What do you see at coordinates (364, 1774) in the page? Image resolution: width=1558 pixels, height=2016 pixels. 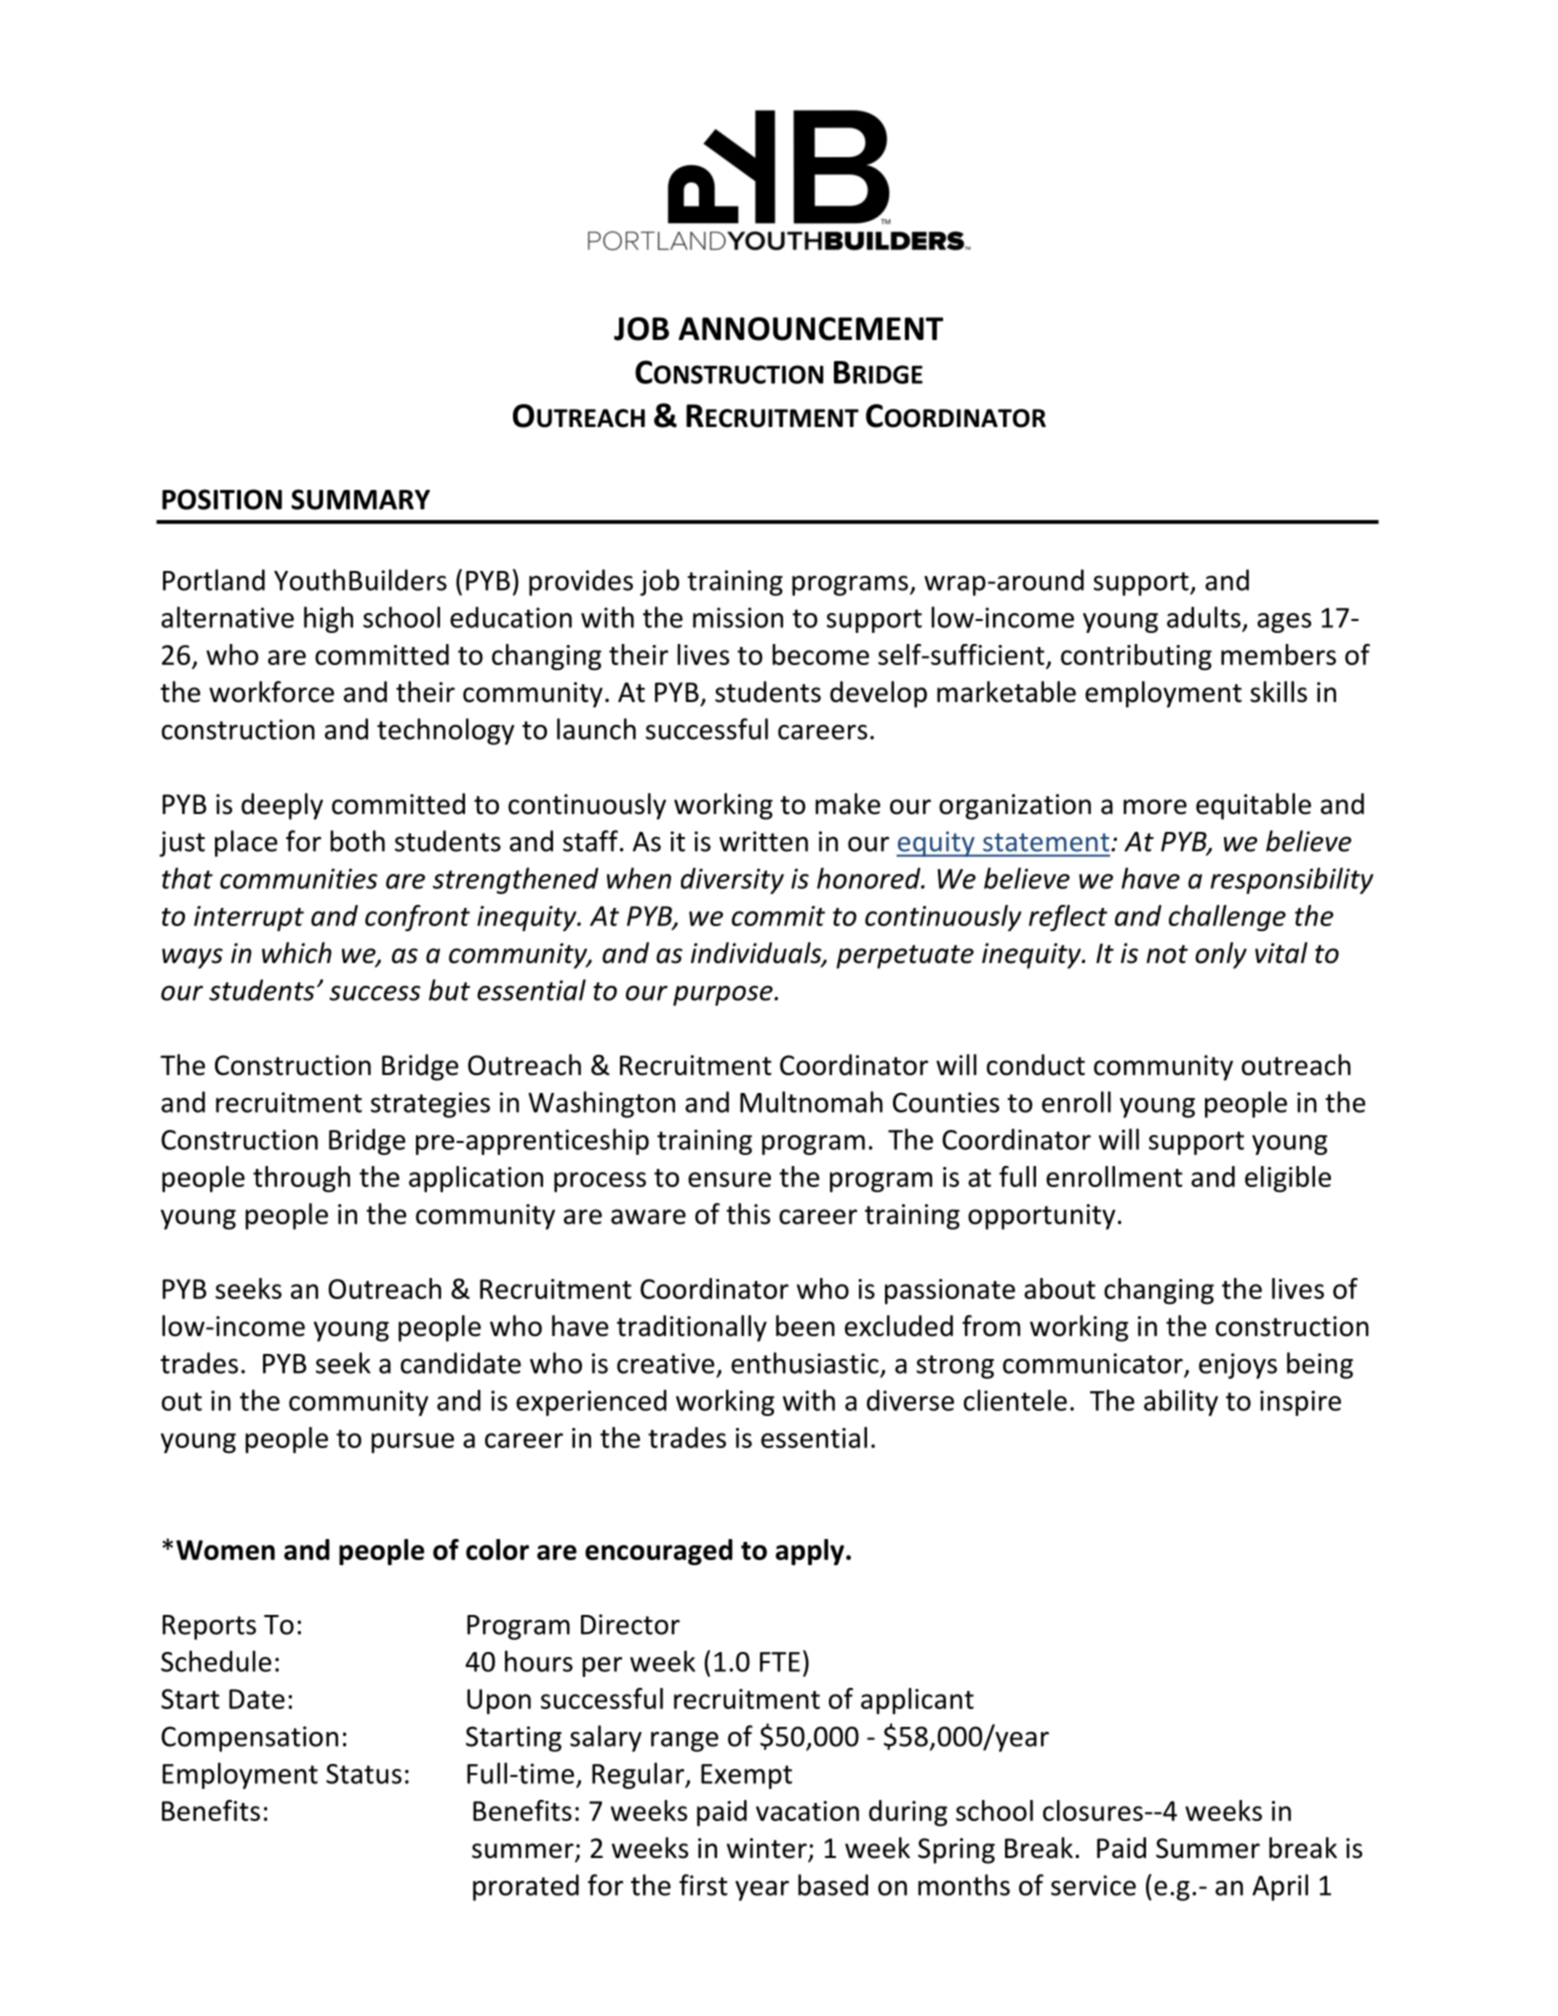 I see `Status` at bounding box center [364, 1774].
